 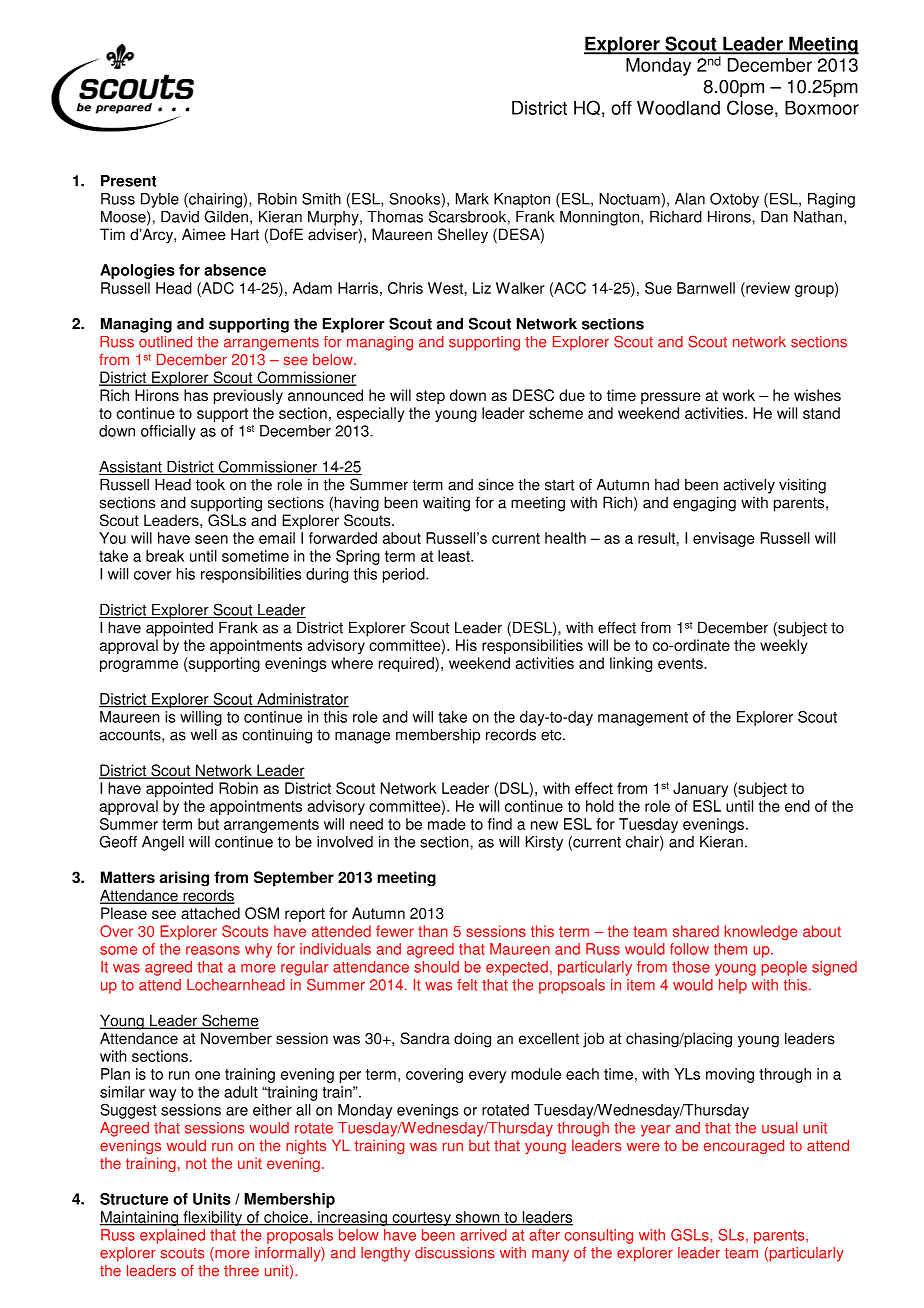 What do you see at coordinates (744, 1147) in the image?
I see `encouraged` at bounding box center [744, 1147].
